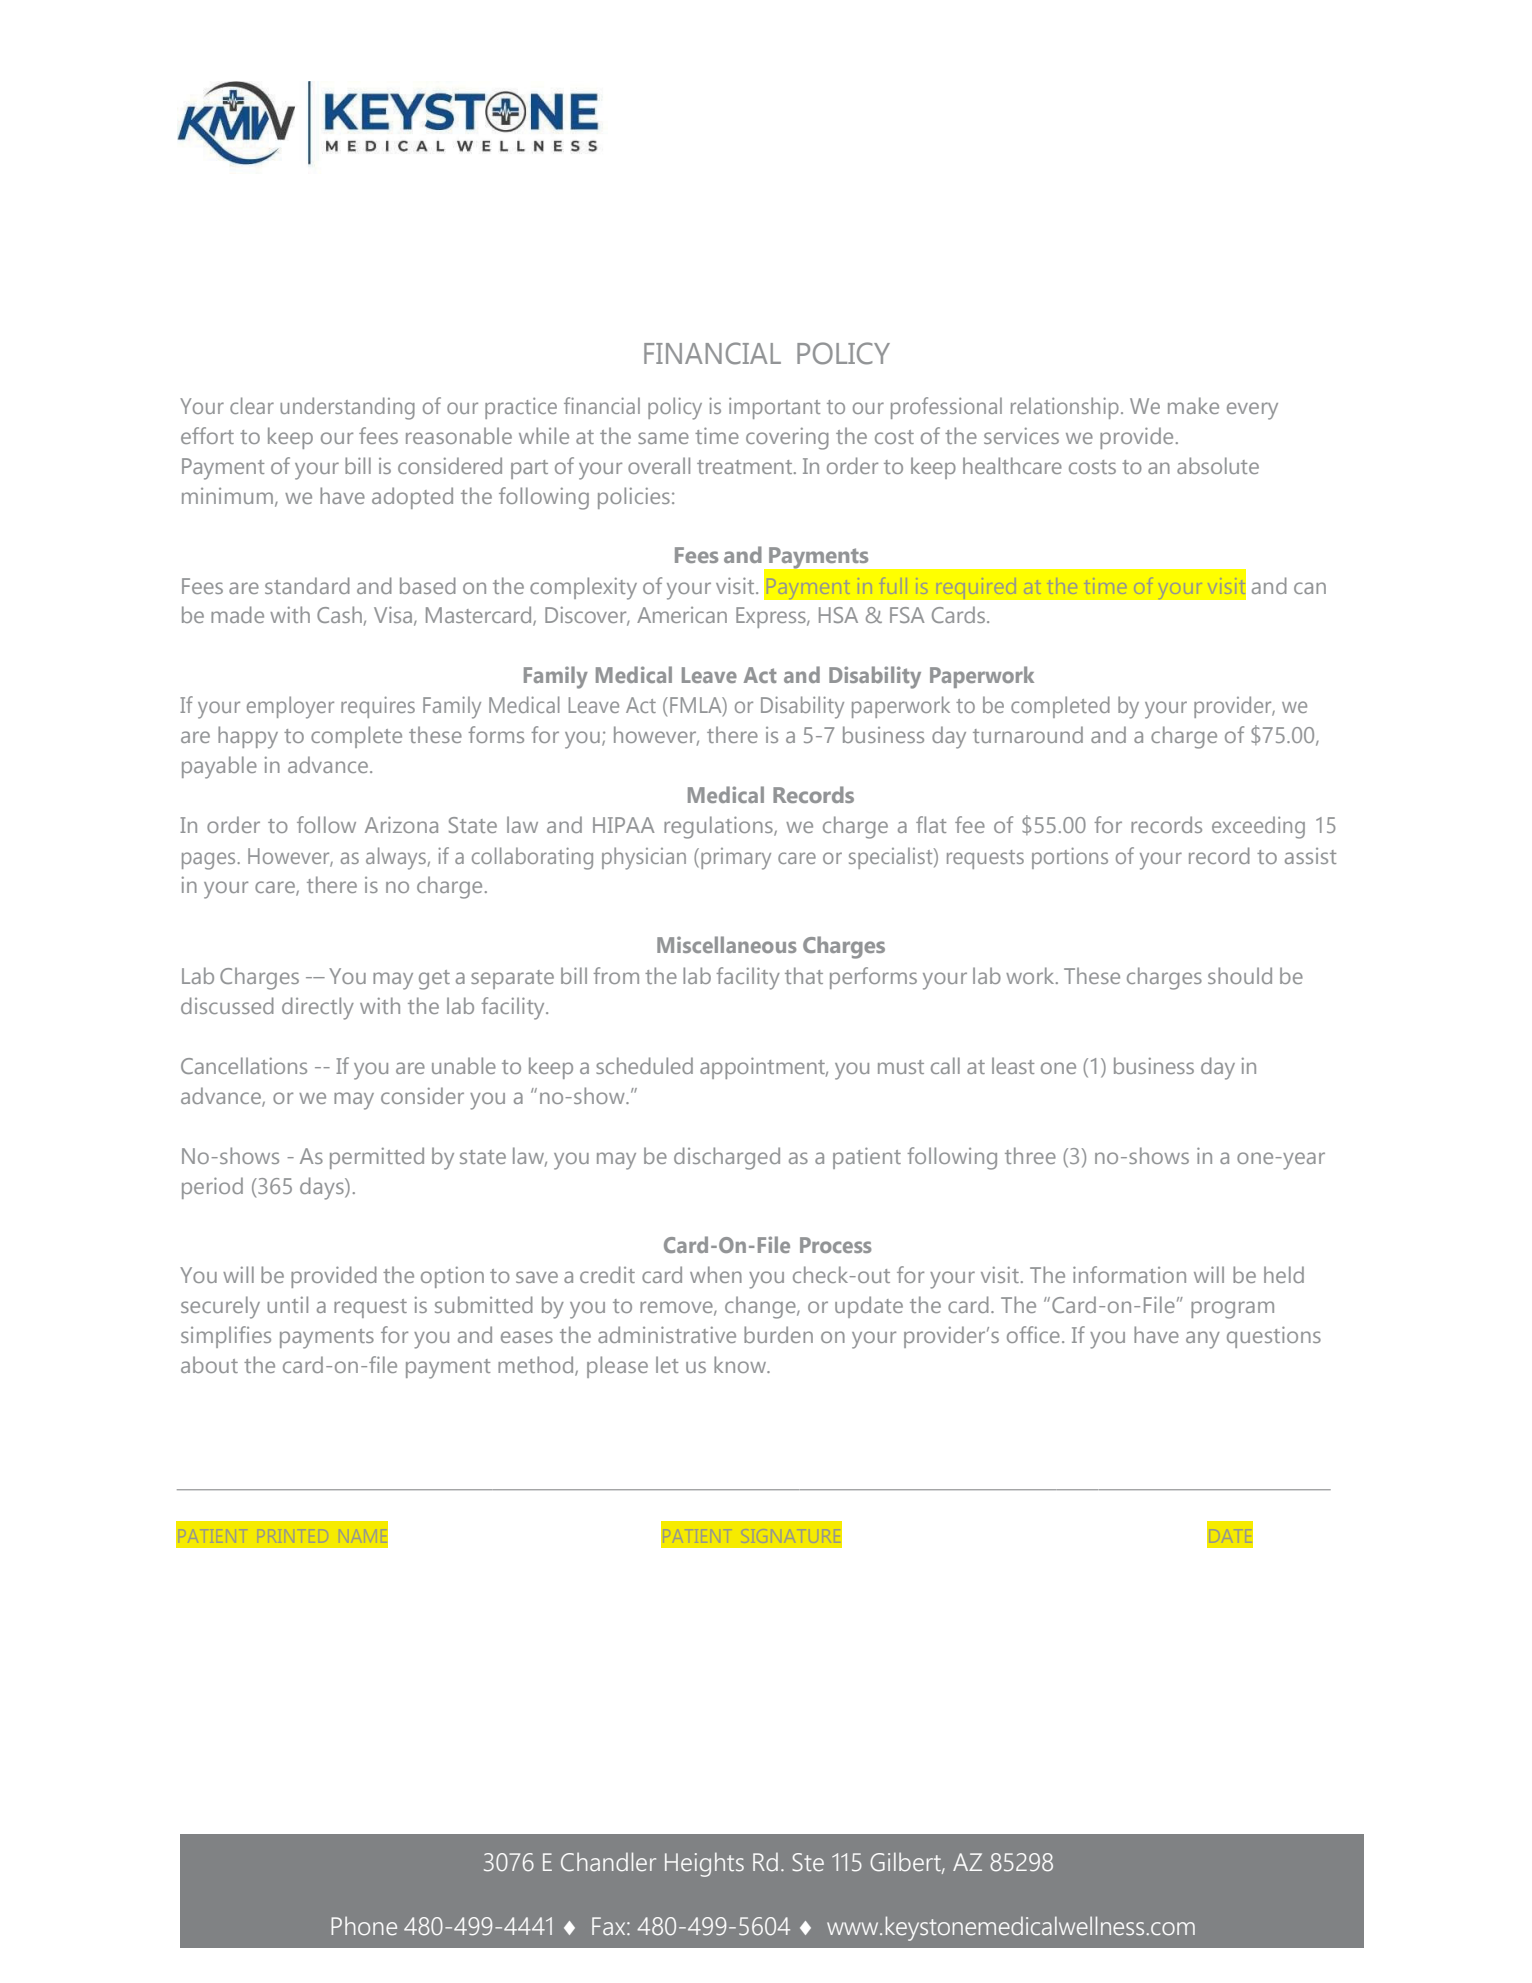 This screenshot has height=1983, width=1532. What do you see at coordinates (209, 1364) in the screenshot?
I see `about` at bounding box center [209, 1364].
